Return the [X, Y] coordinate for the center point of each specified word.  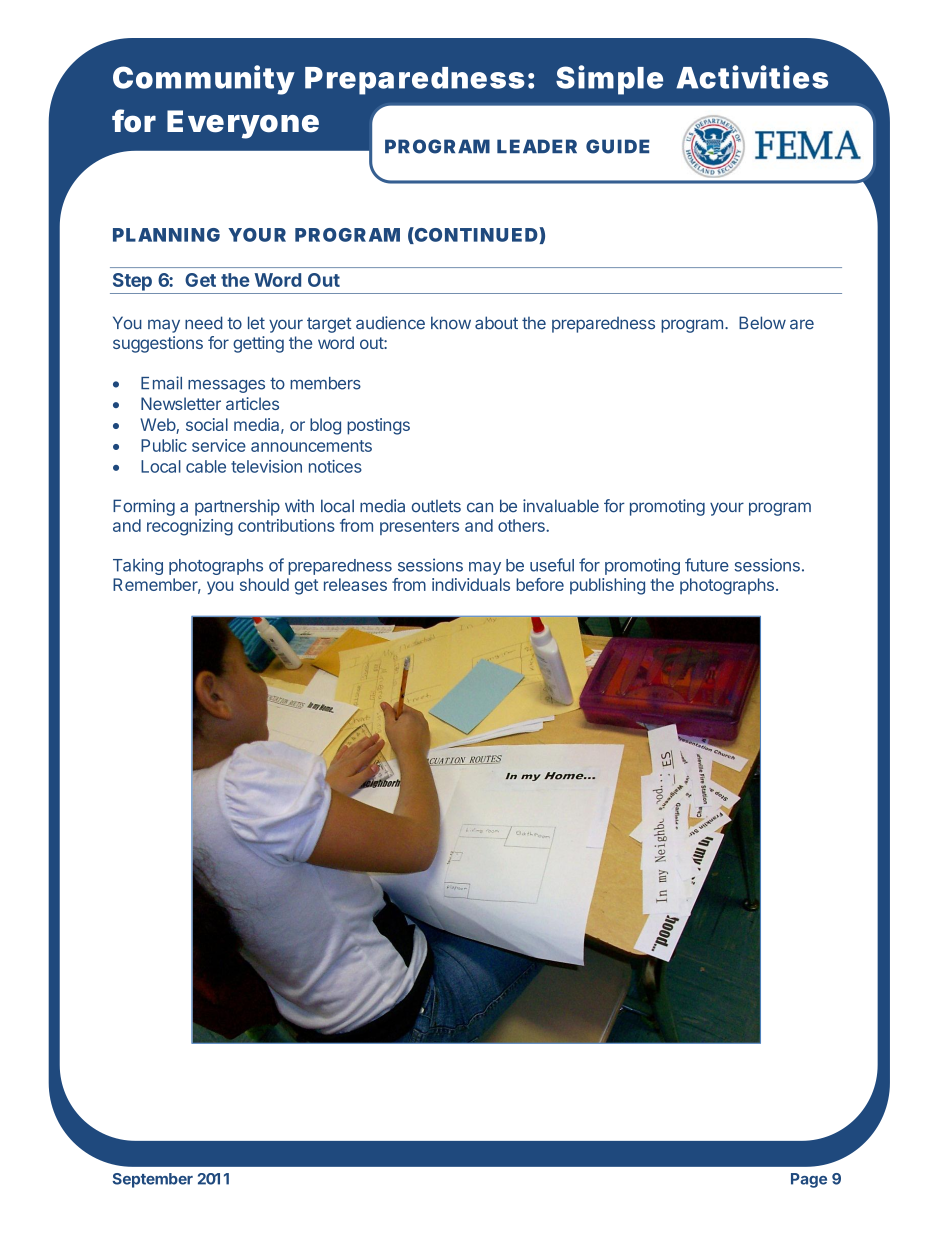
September [153, 1180]
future [707, 565]
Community [203, 80]
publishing [607, 586]
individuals [471, 584]
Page [809, 1180]
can [480, 507]
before [540, 584]
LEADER [537, 146]
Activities [752, 77]
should [264, 584]
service [219, 445]
